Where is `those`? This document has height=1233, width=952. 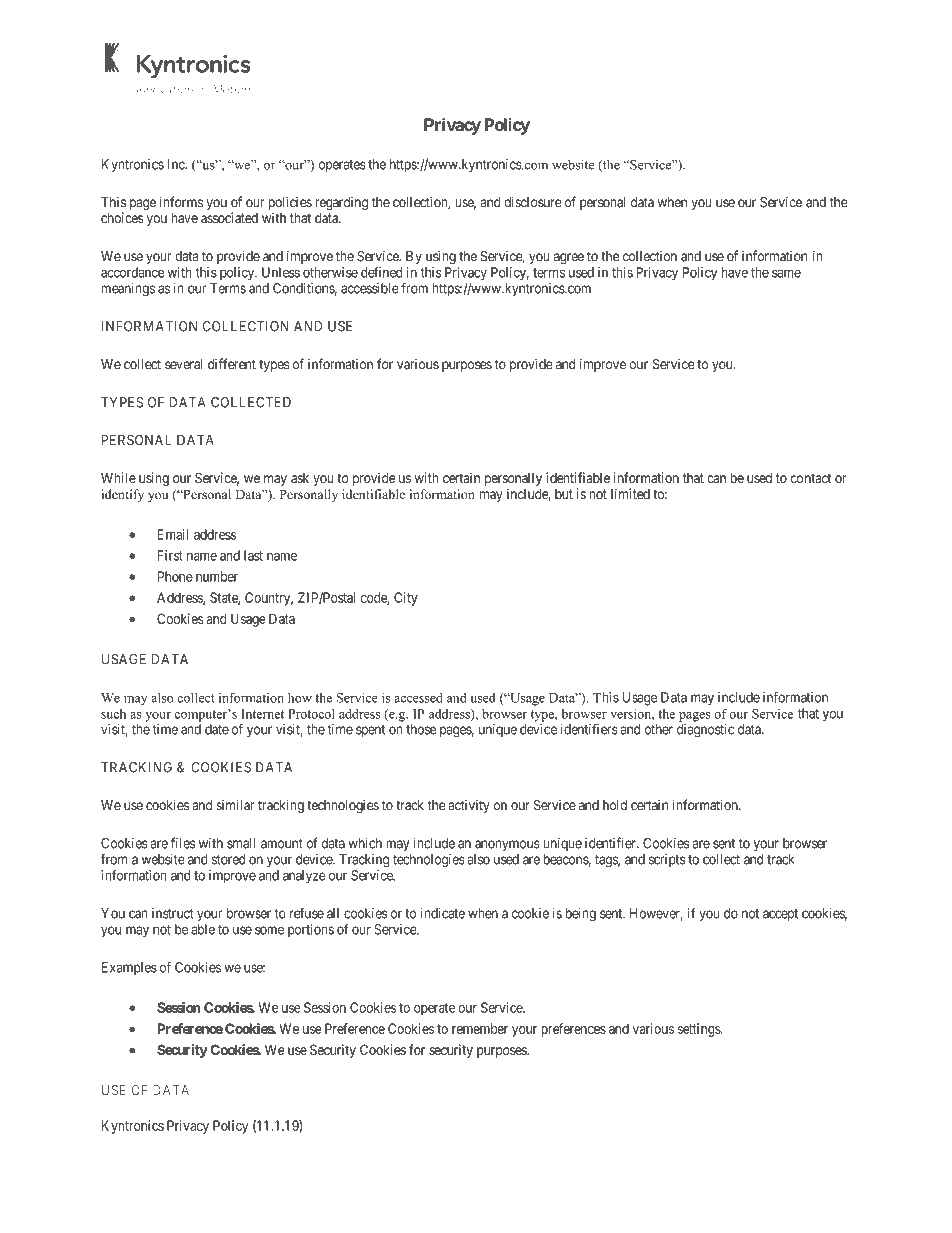 those is located at coordinates (421, 729).
